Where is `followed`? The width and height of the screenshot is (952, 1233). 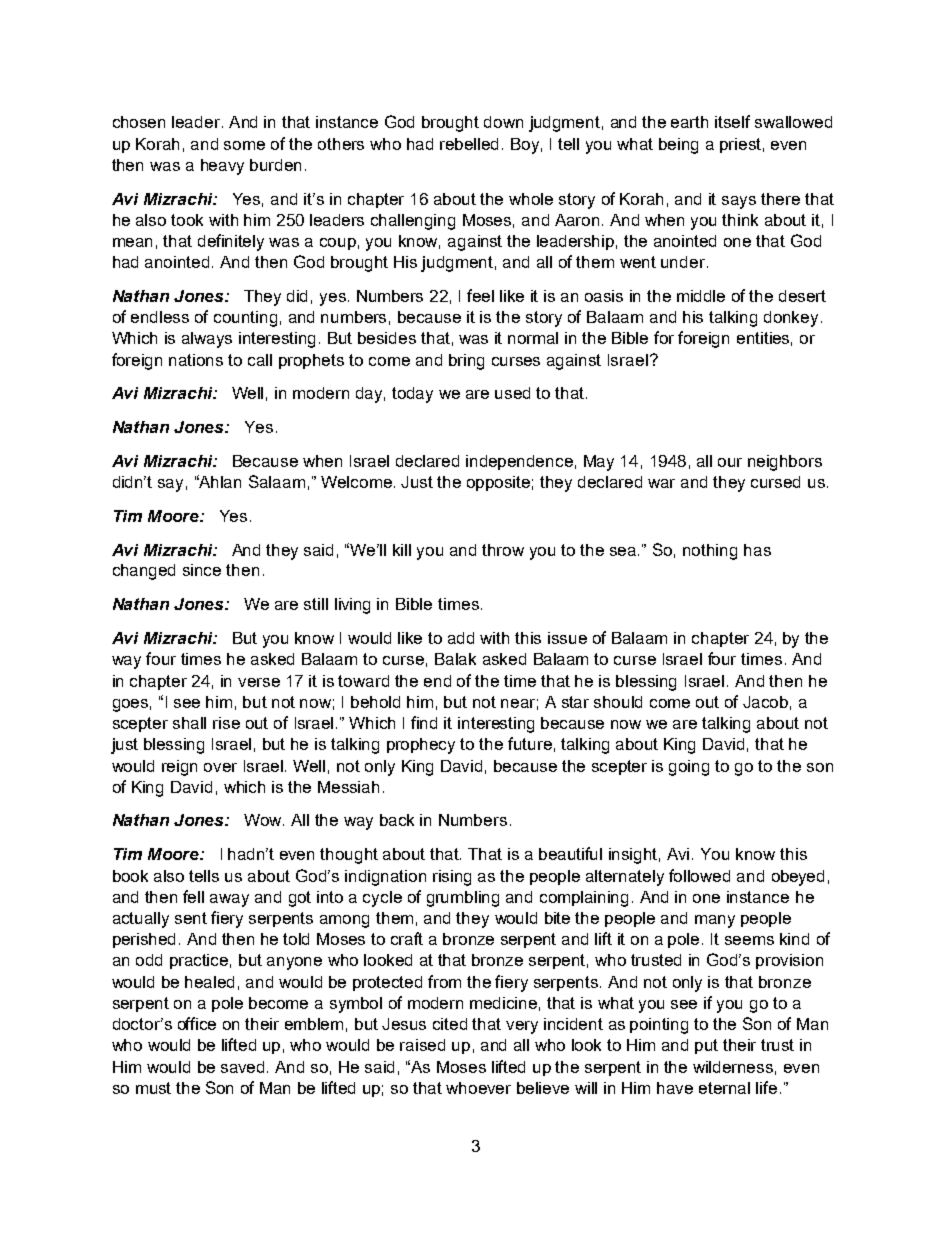 followed is located at coordinates (699, 875).
